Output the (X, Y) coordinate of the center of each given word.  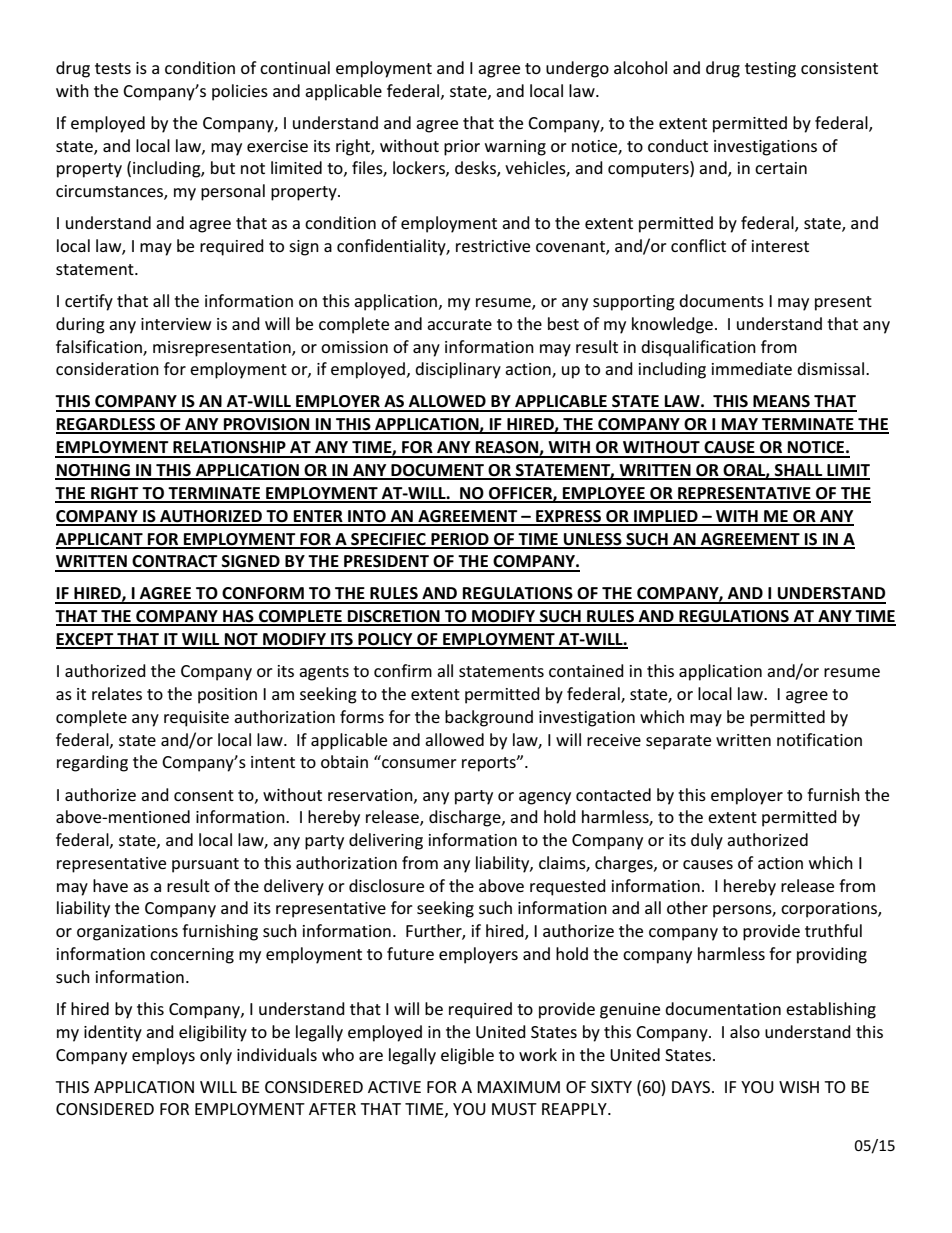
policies (240, 92)
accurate (459, 324)
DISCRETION (394, 617)
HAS (238, 617)
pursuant (205, 865)
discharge (466, 818)
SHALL (799, 471)
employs (163, 1056)
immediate (752, 368)
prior (462, 148)
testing (770, 70)
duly (707, 841)
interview (176, 324)
